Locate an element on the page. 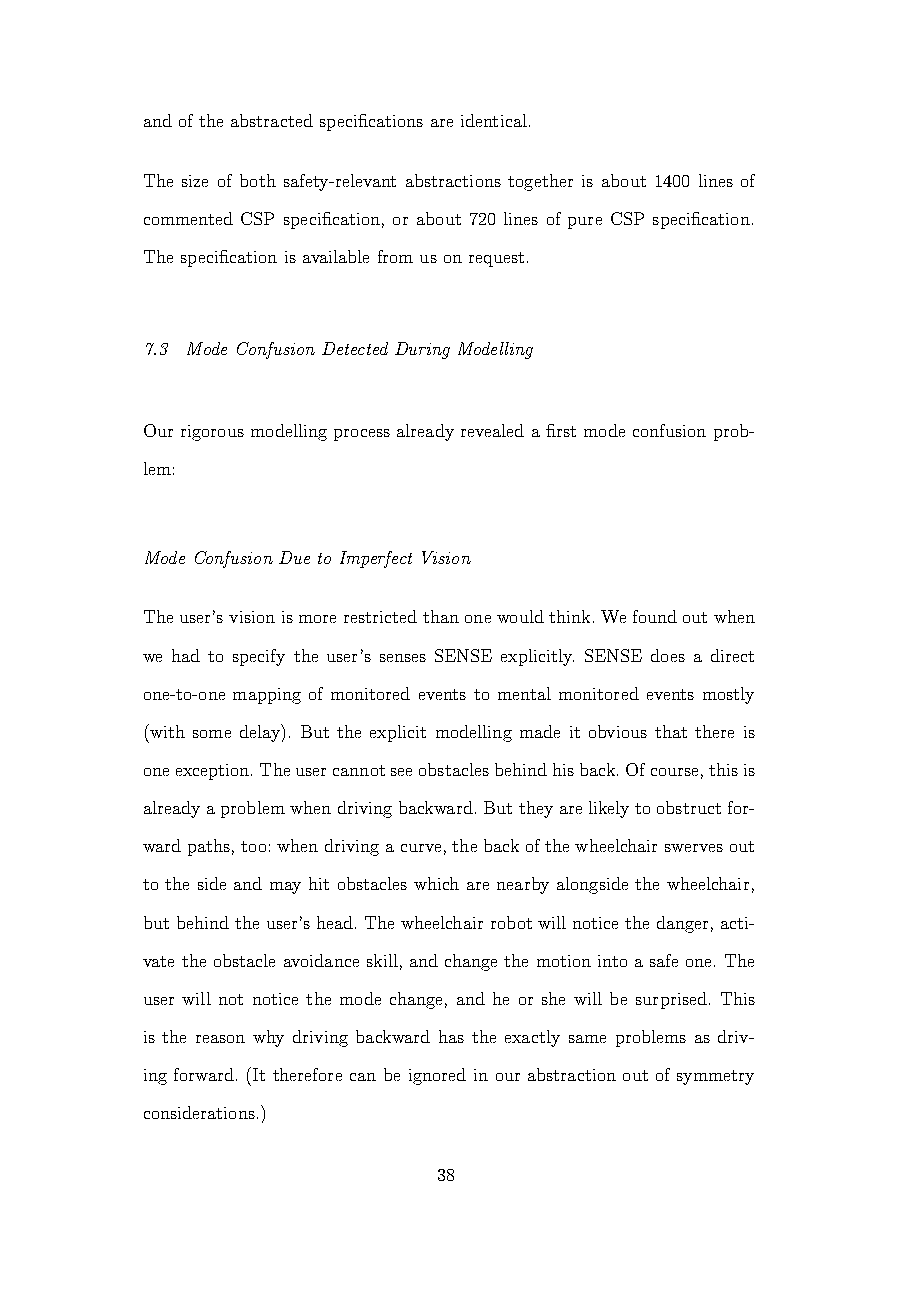  curve is located at coordinates (421, 848).
